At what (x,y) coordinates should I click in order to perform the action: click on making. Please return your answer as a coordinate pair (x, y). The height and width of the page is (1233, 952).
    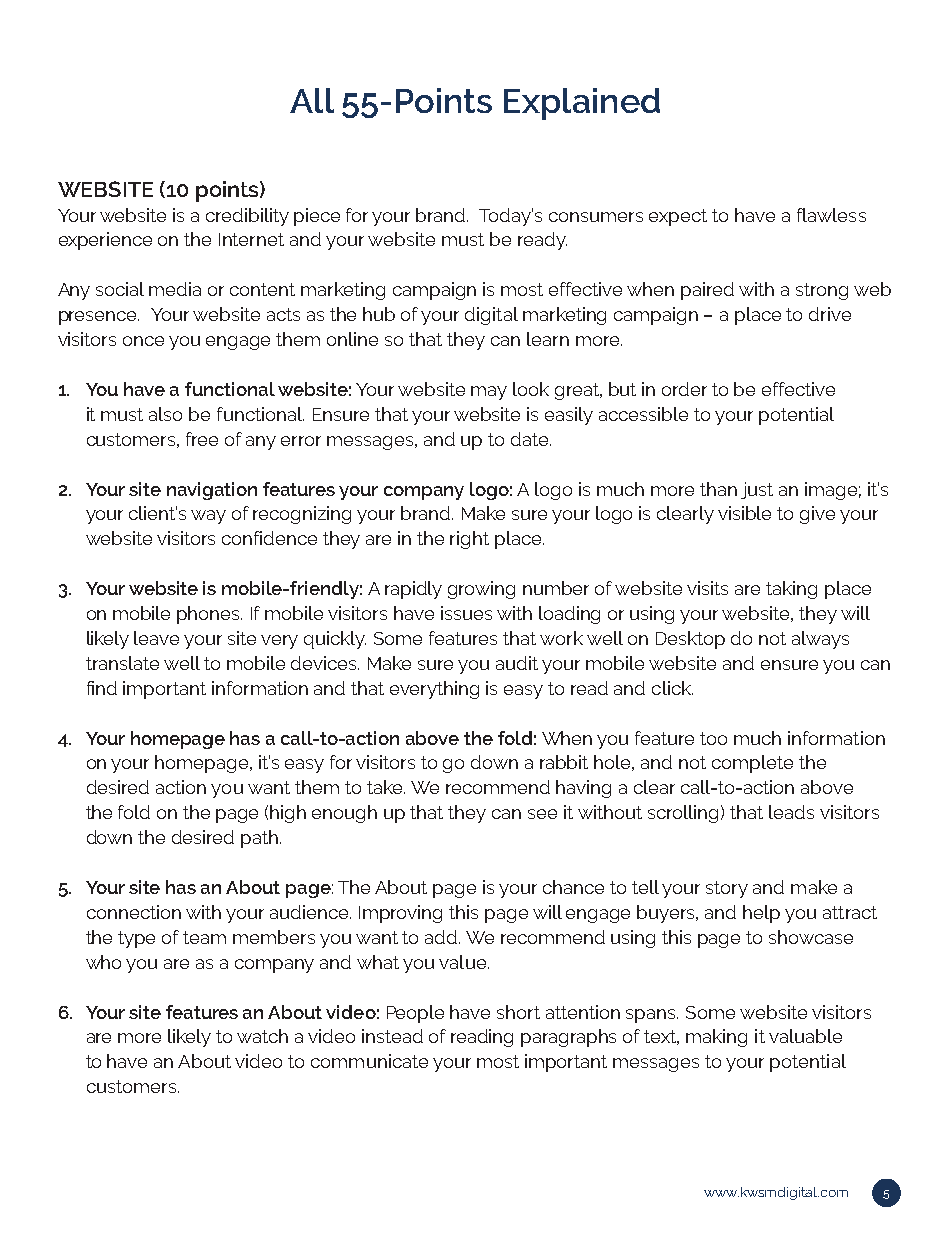
    Looking at the image, I should click on (716, 1038).
